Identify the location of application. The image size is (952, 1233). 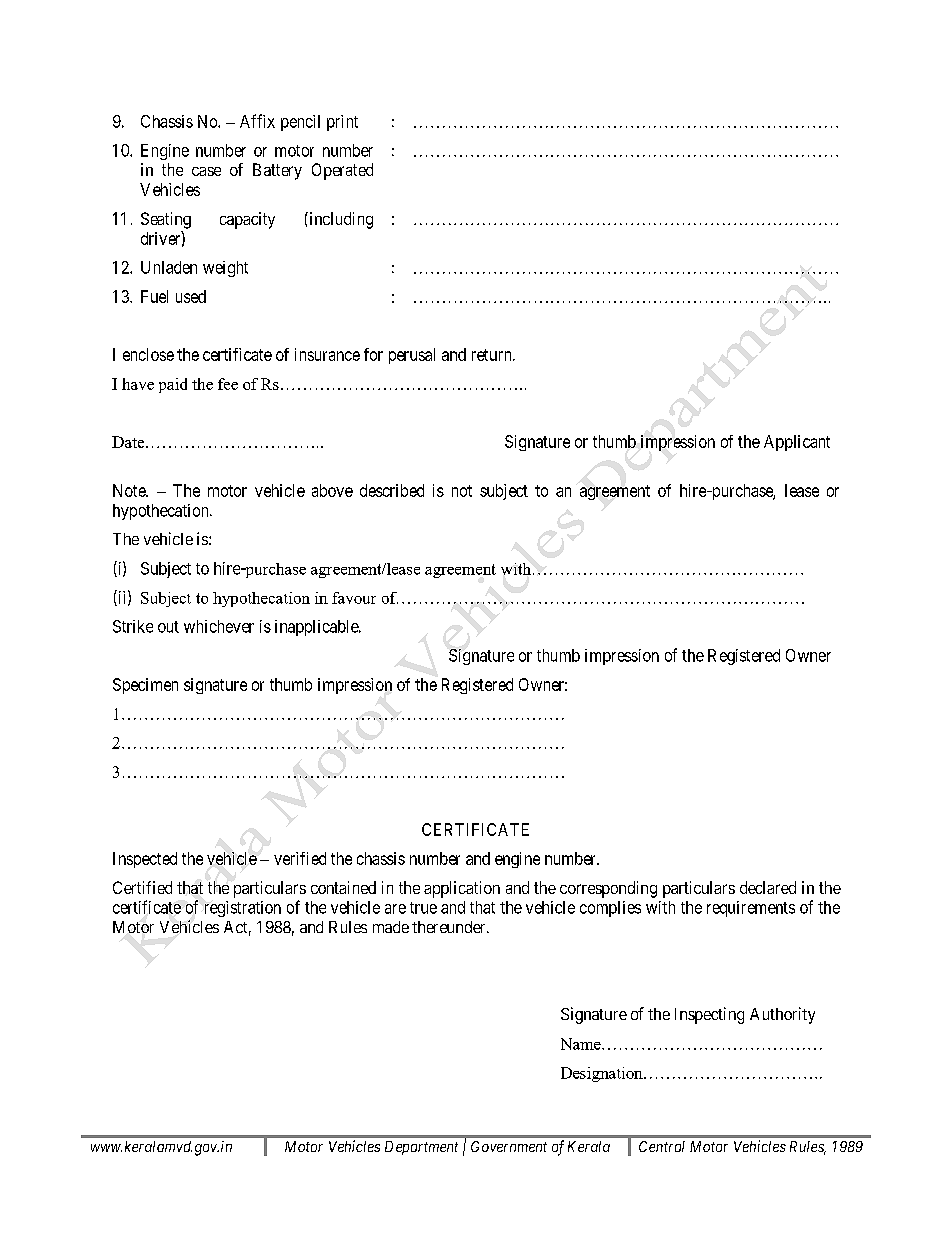
(462, 889).
